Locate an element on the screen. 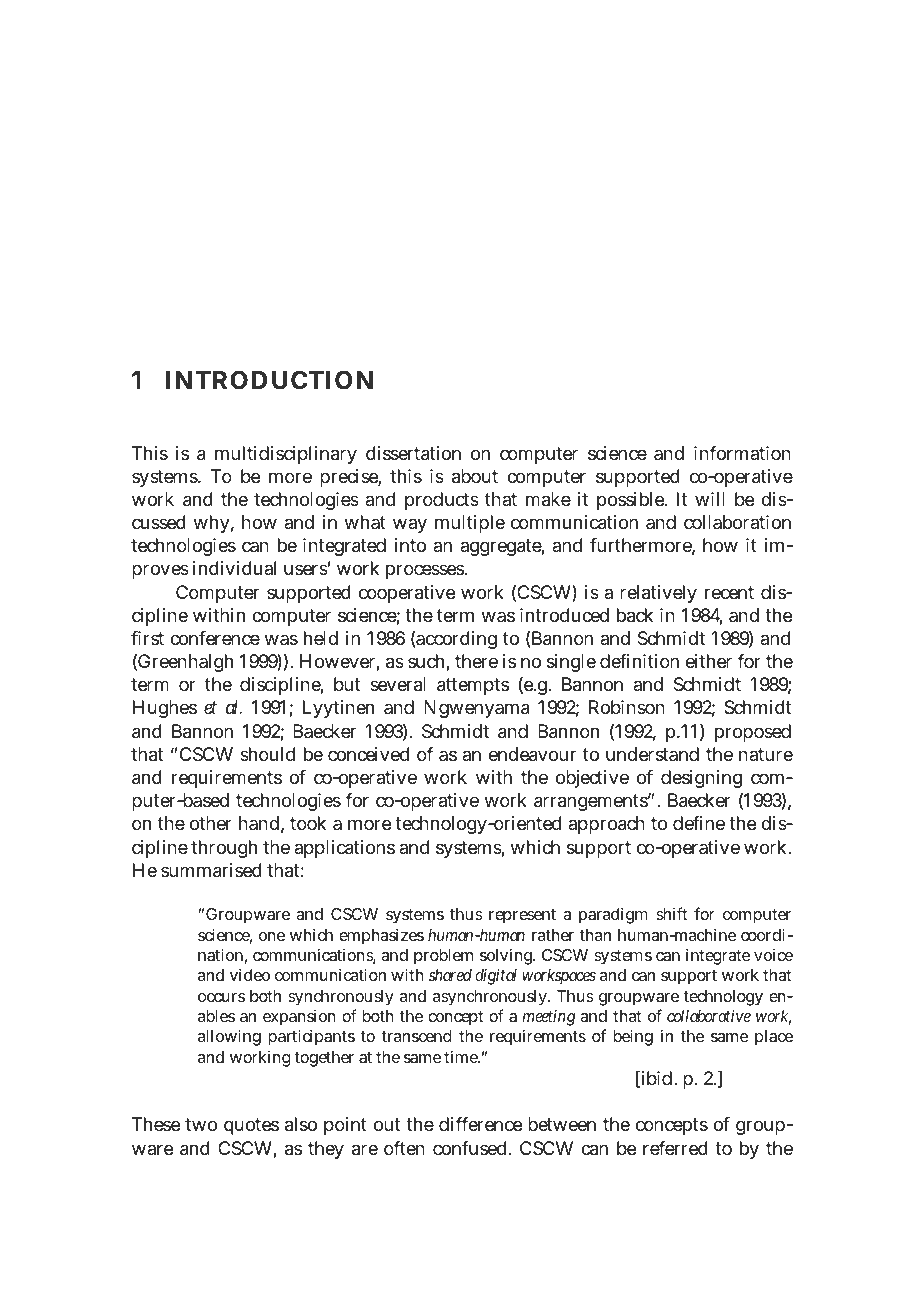 This screenshot has width=924, height=1308. first is located at coordinates (147, 638).
